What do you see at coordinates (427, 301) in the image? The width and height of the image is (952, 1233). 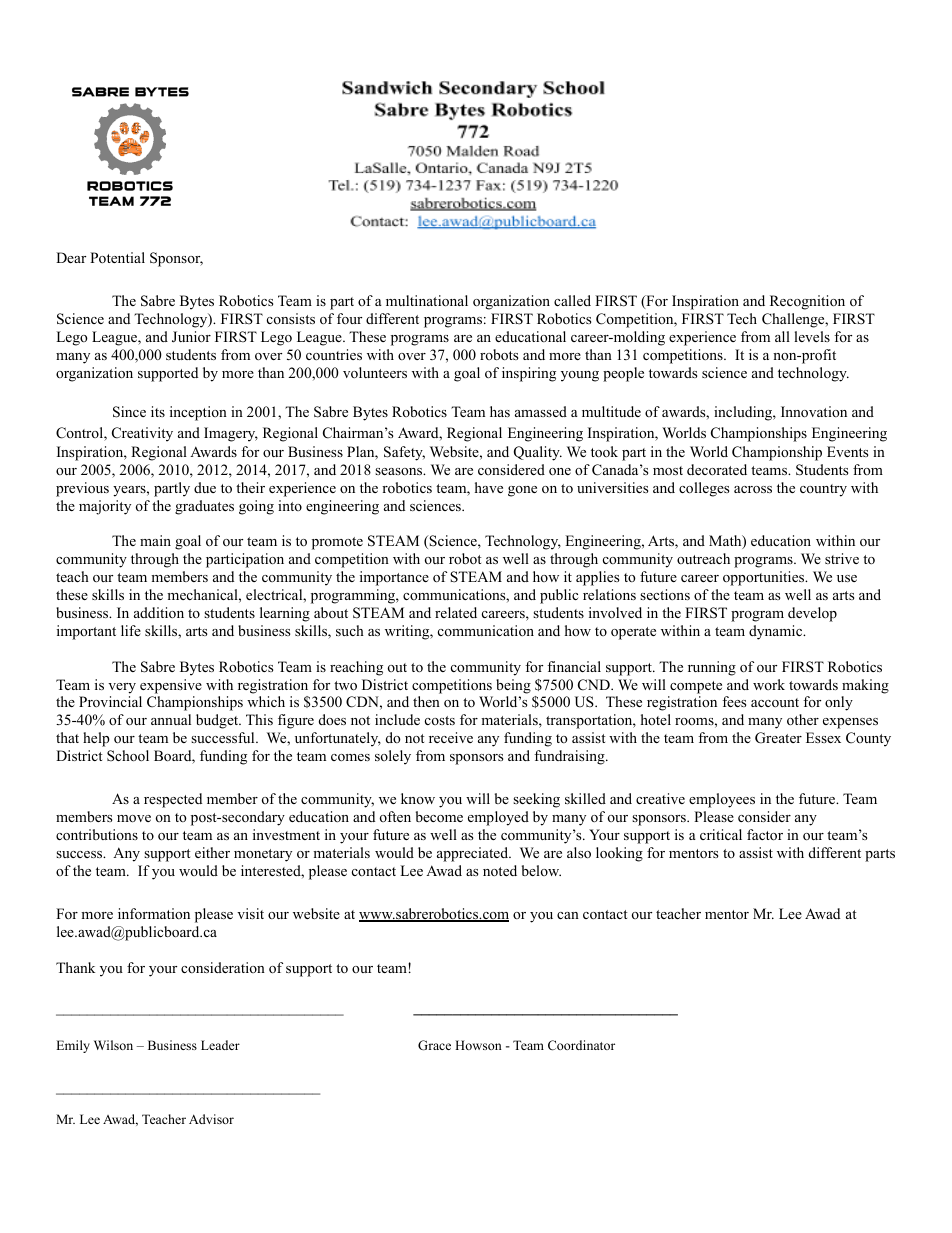 I see `multinational` at bounding box center [427, 301].
